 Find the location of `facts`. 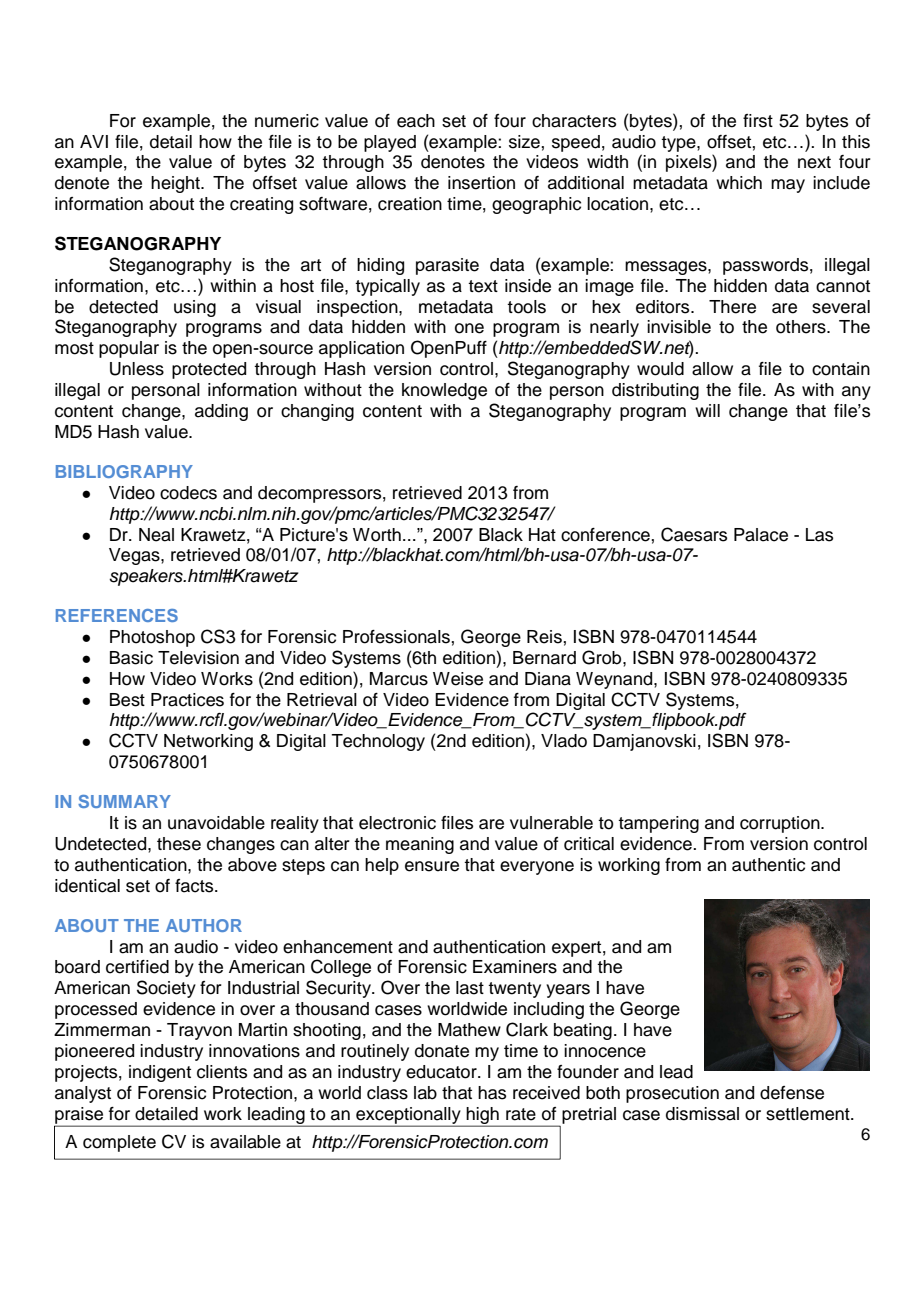

facts is located at coordinates (195, 886).
